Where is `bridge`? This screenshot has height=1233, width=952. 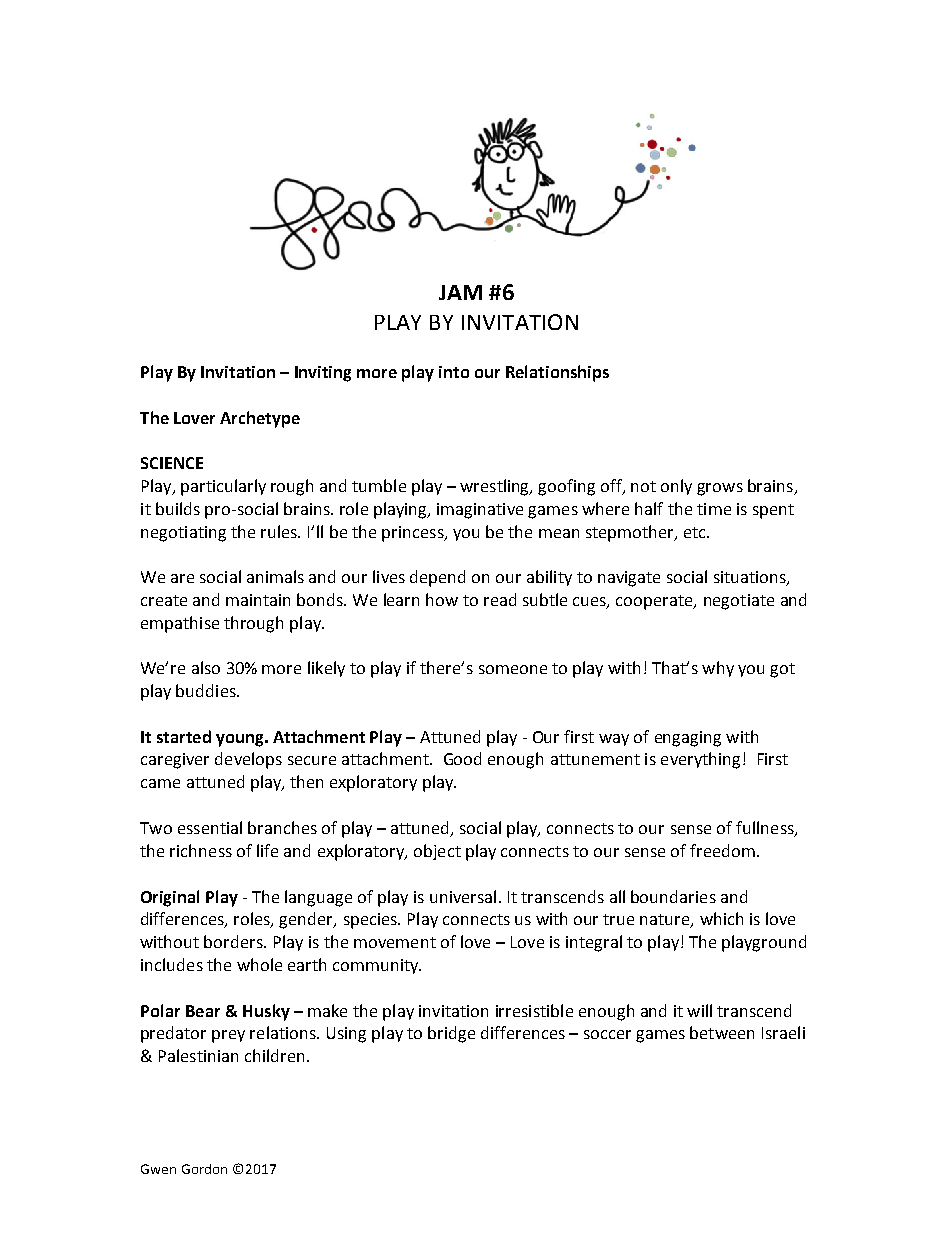 bridge is located at coordinates (451, 1034).
